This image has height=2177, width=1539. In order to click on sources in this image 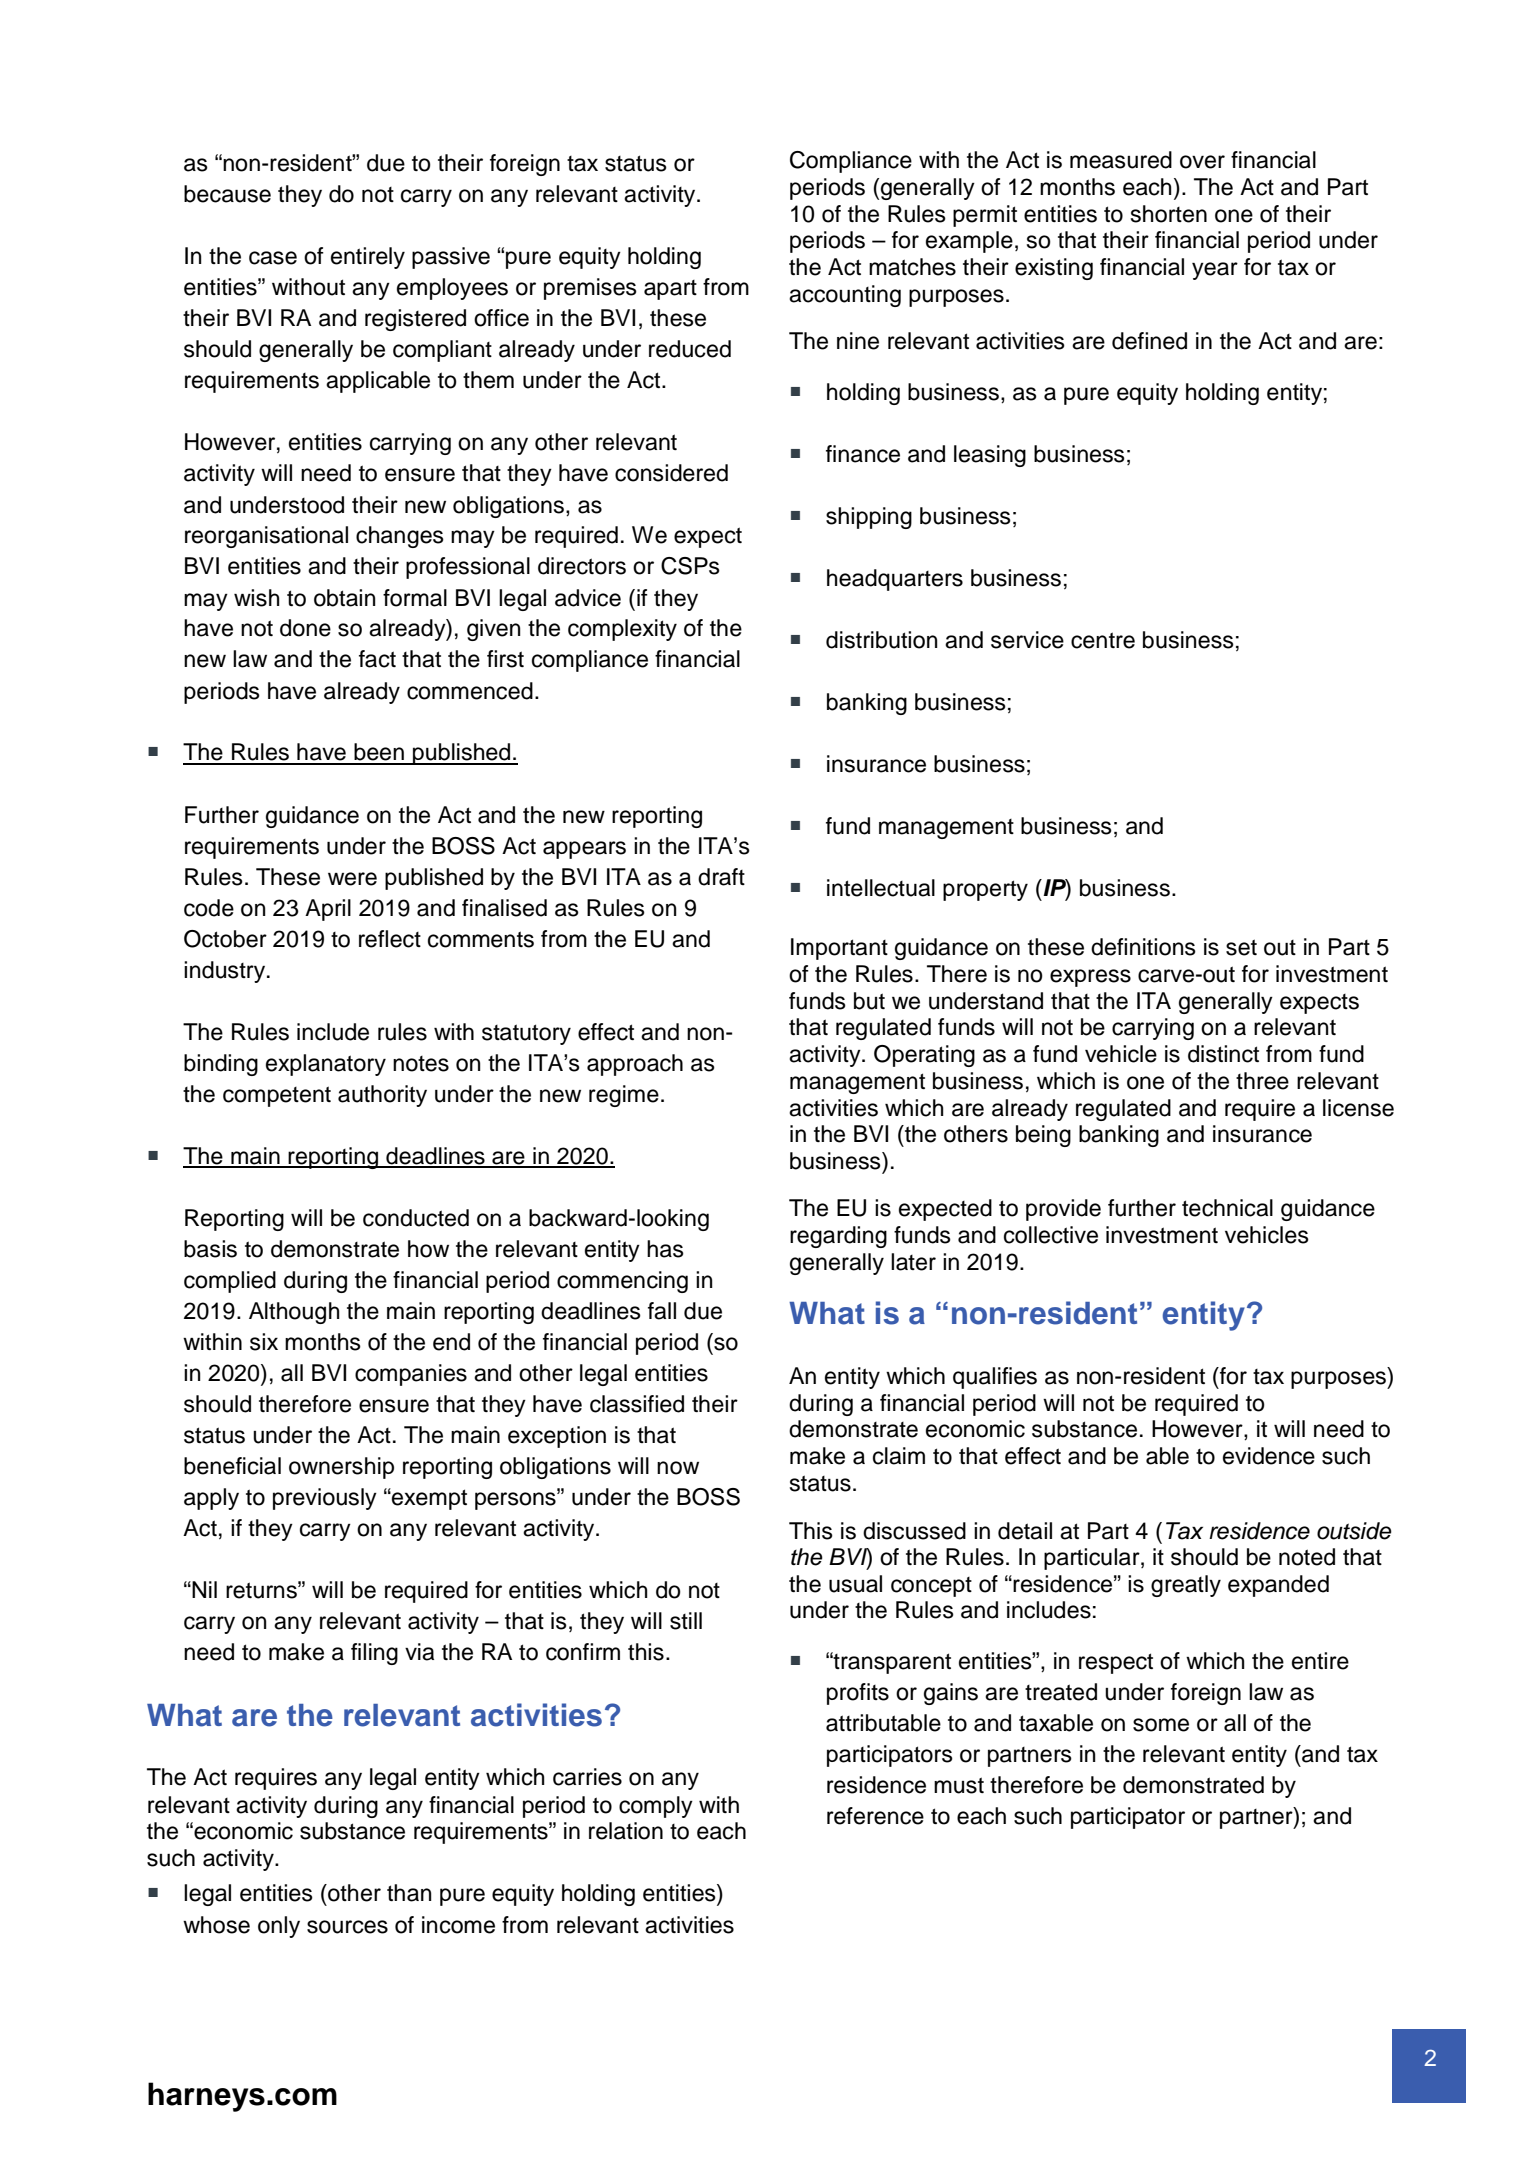, I will do `click(347, 1927)`.
